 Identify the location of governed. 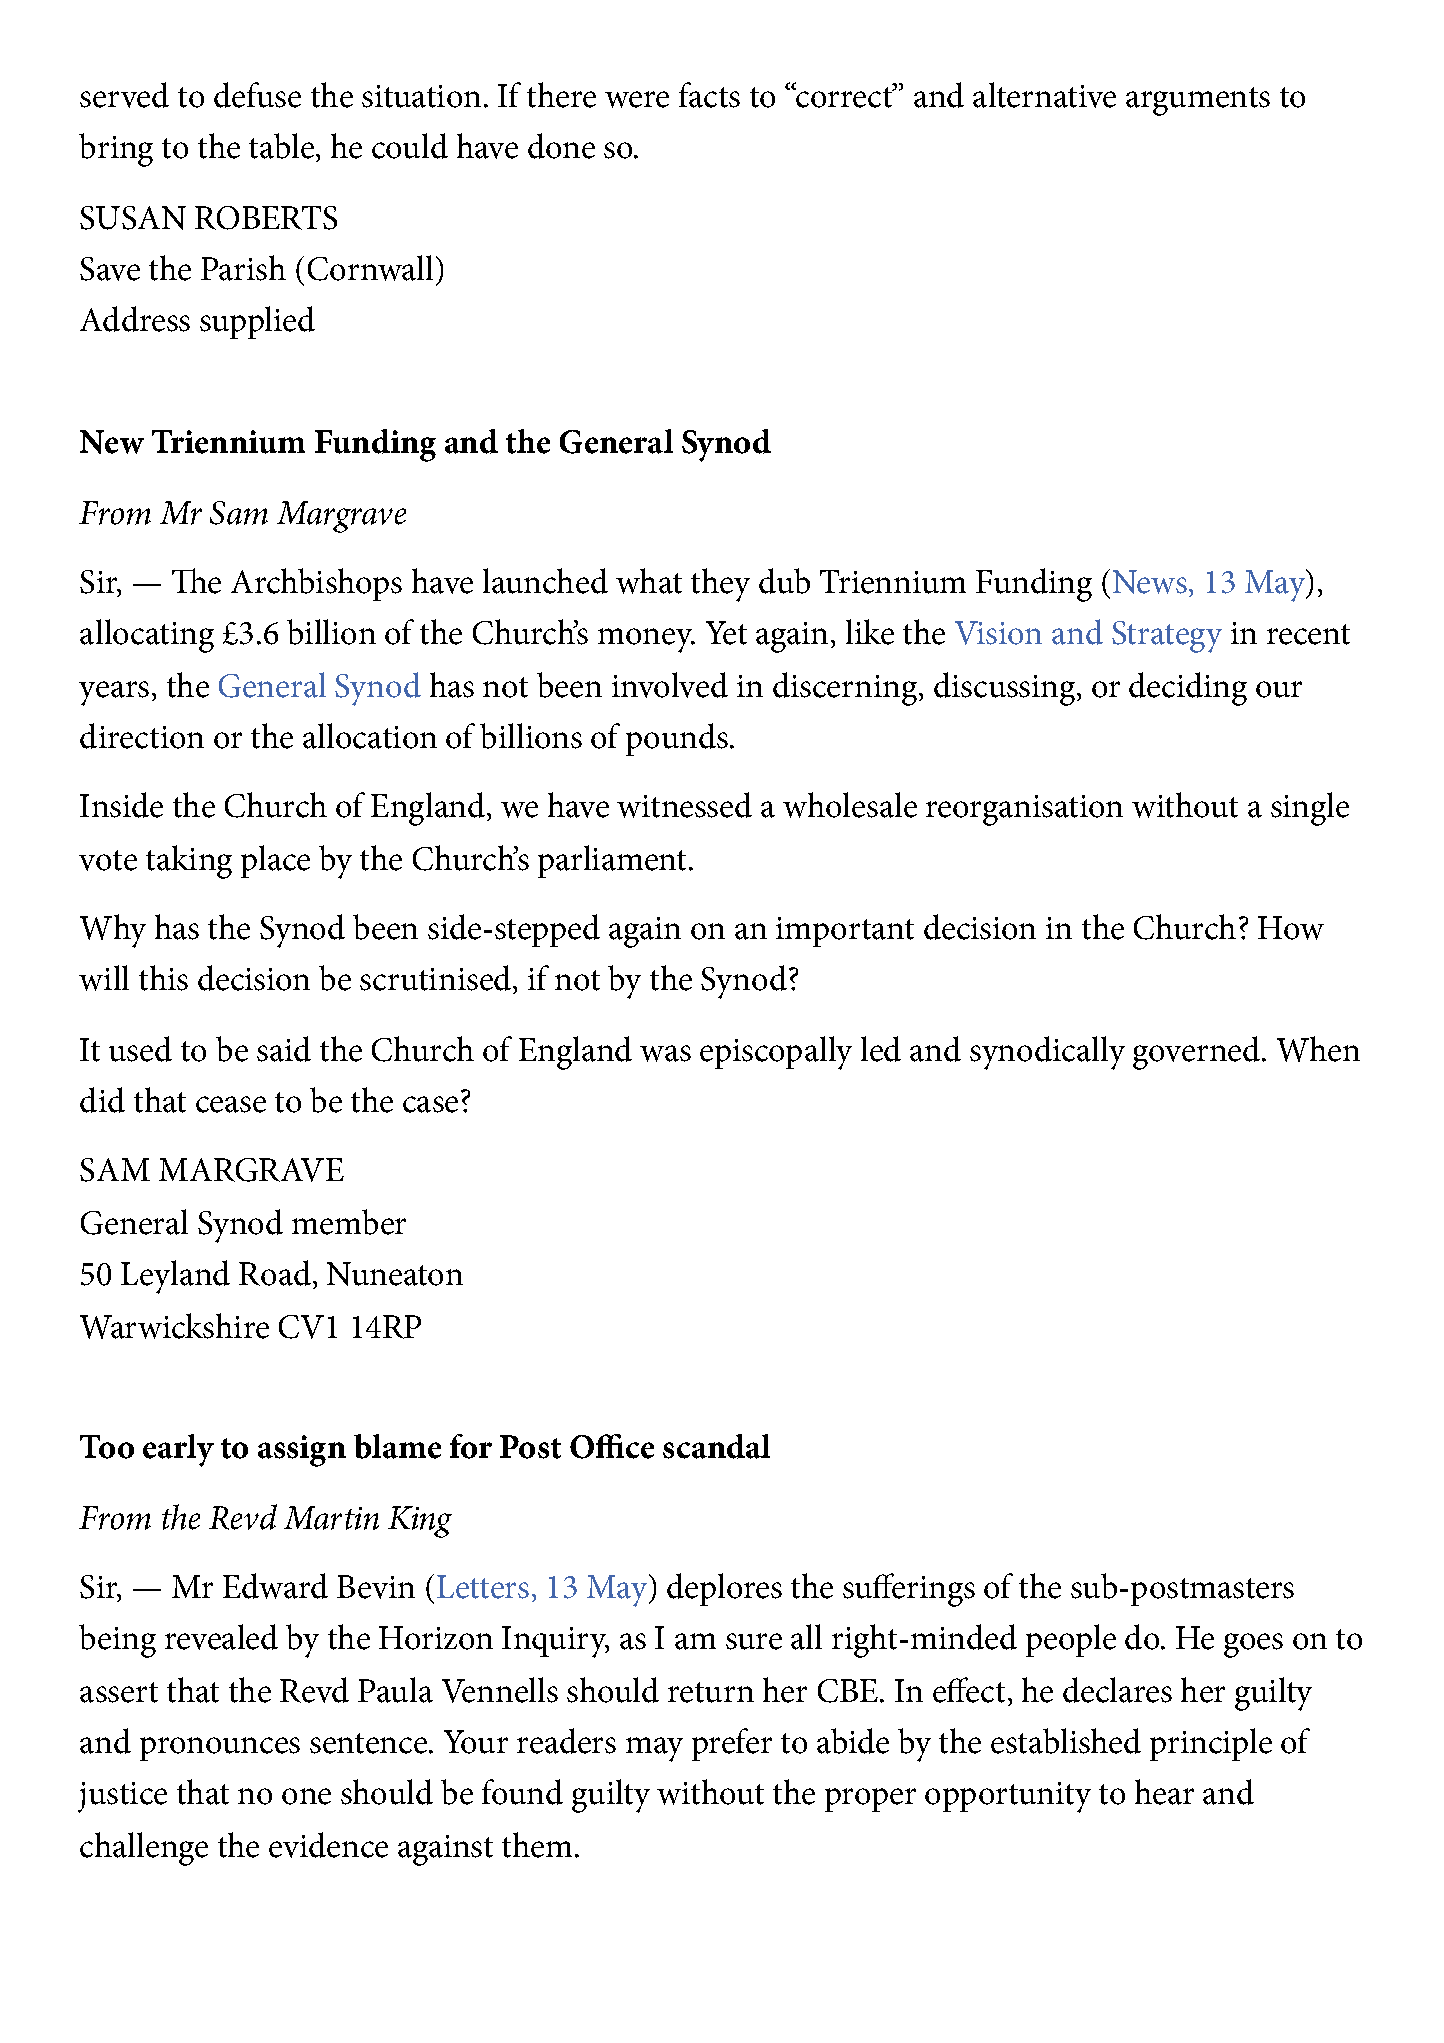
(1196, 1053).
